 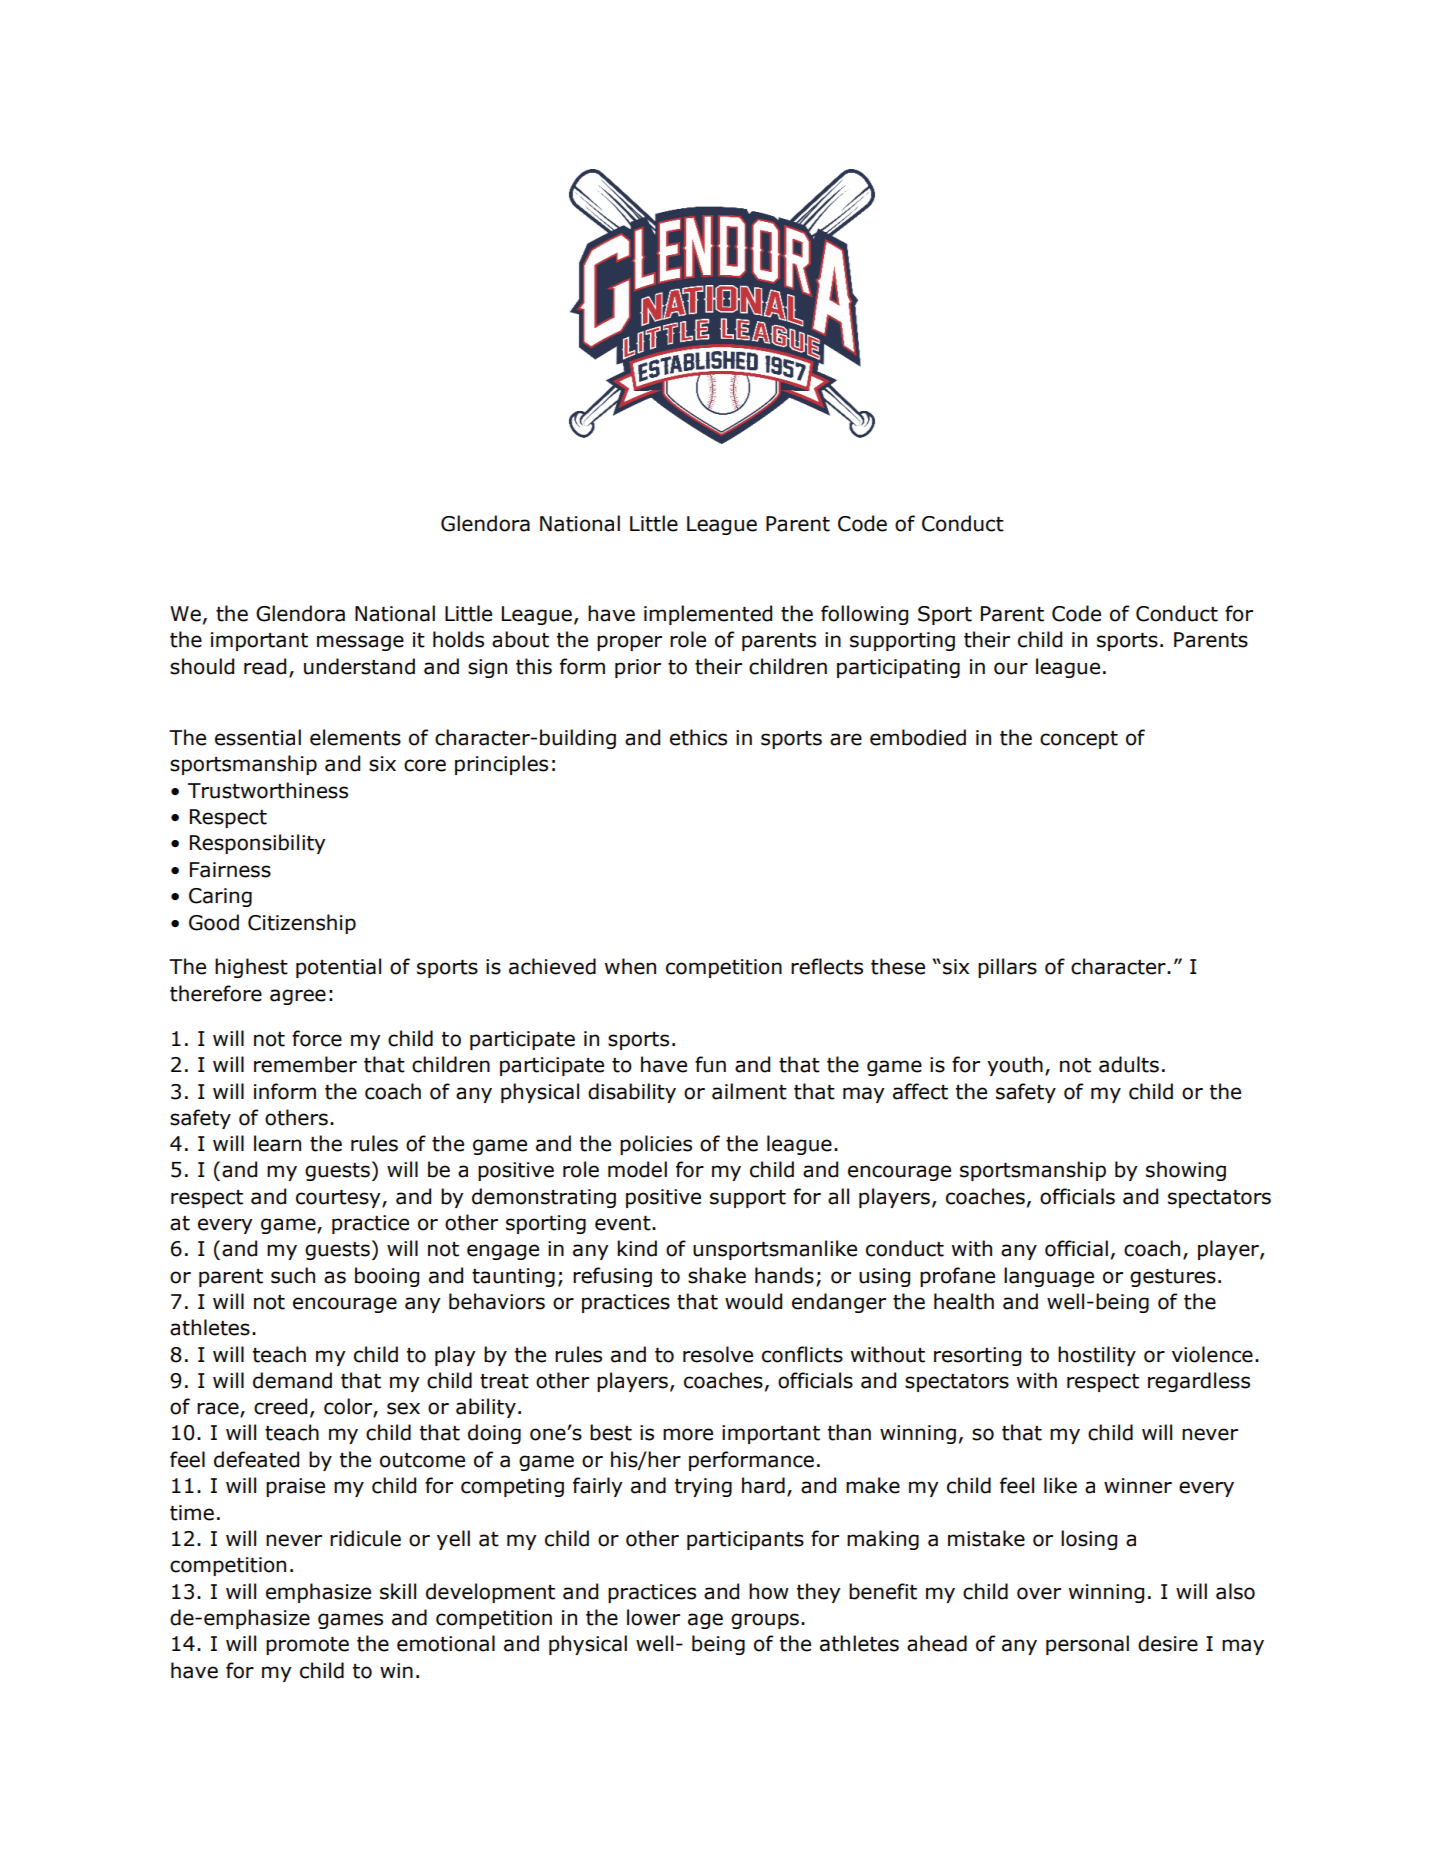 What do you see at coordinates (717, 1275) in the document?
I see `shake` at bounding box center [717, 1275].
